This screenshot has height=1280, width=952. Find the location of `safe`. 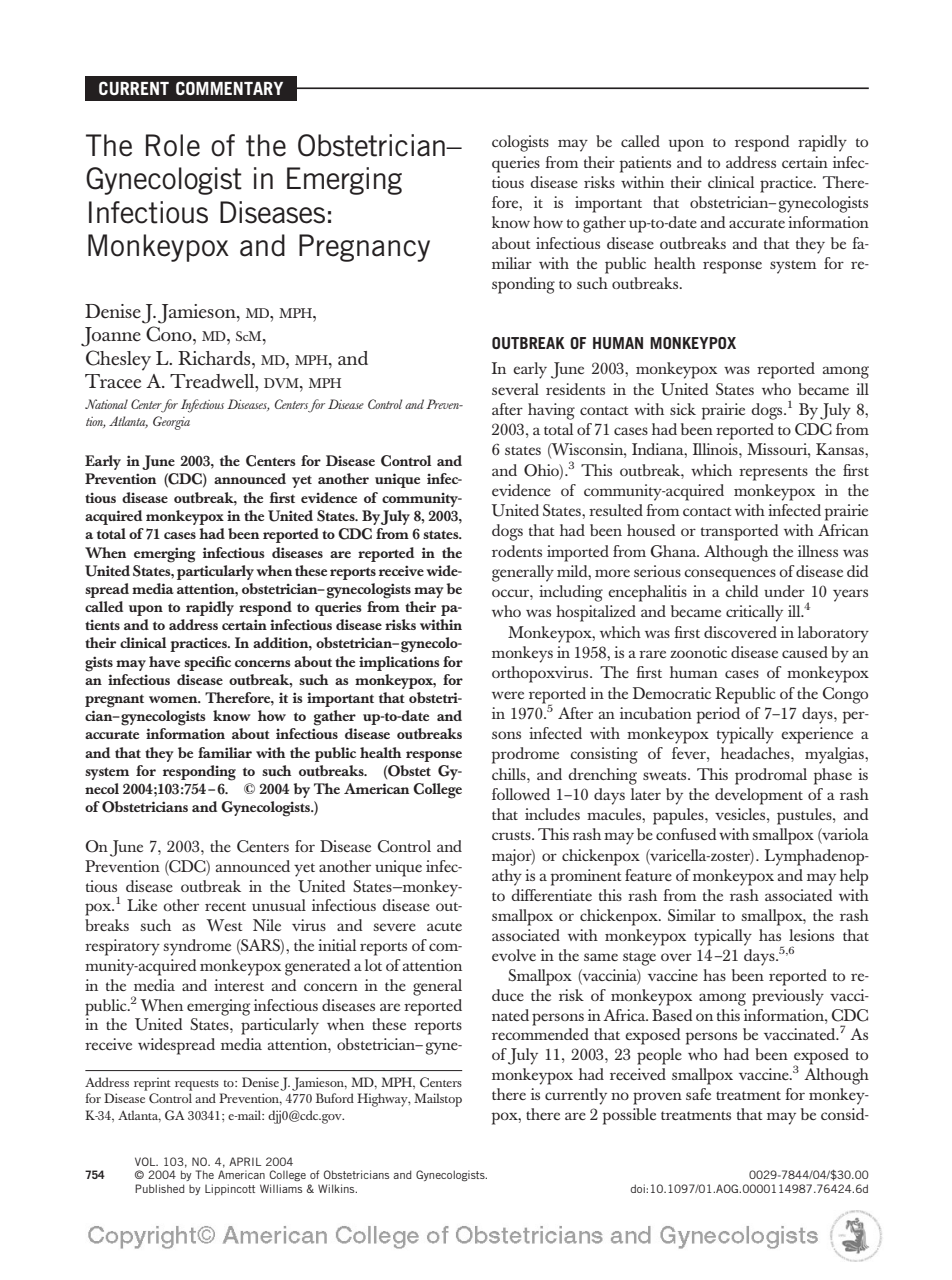

safe is located at coordinates (698, 1094).
